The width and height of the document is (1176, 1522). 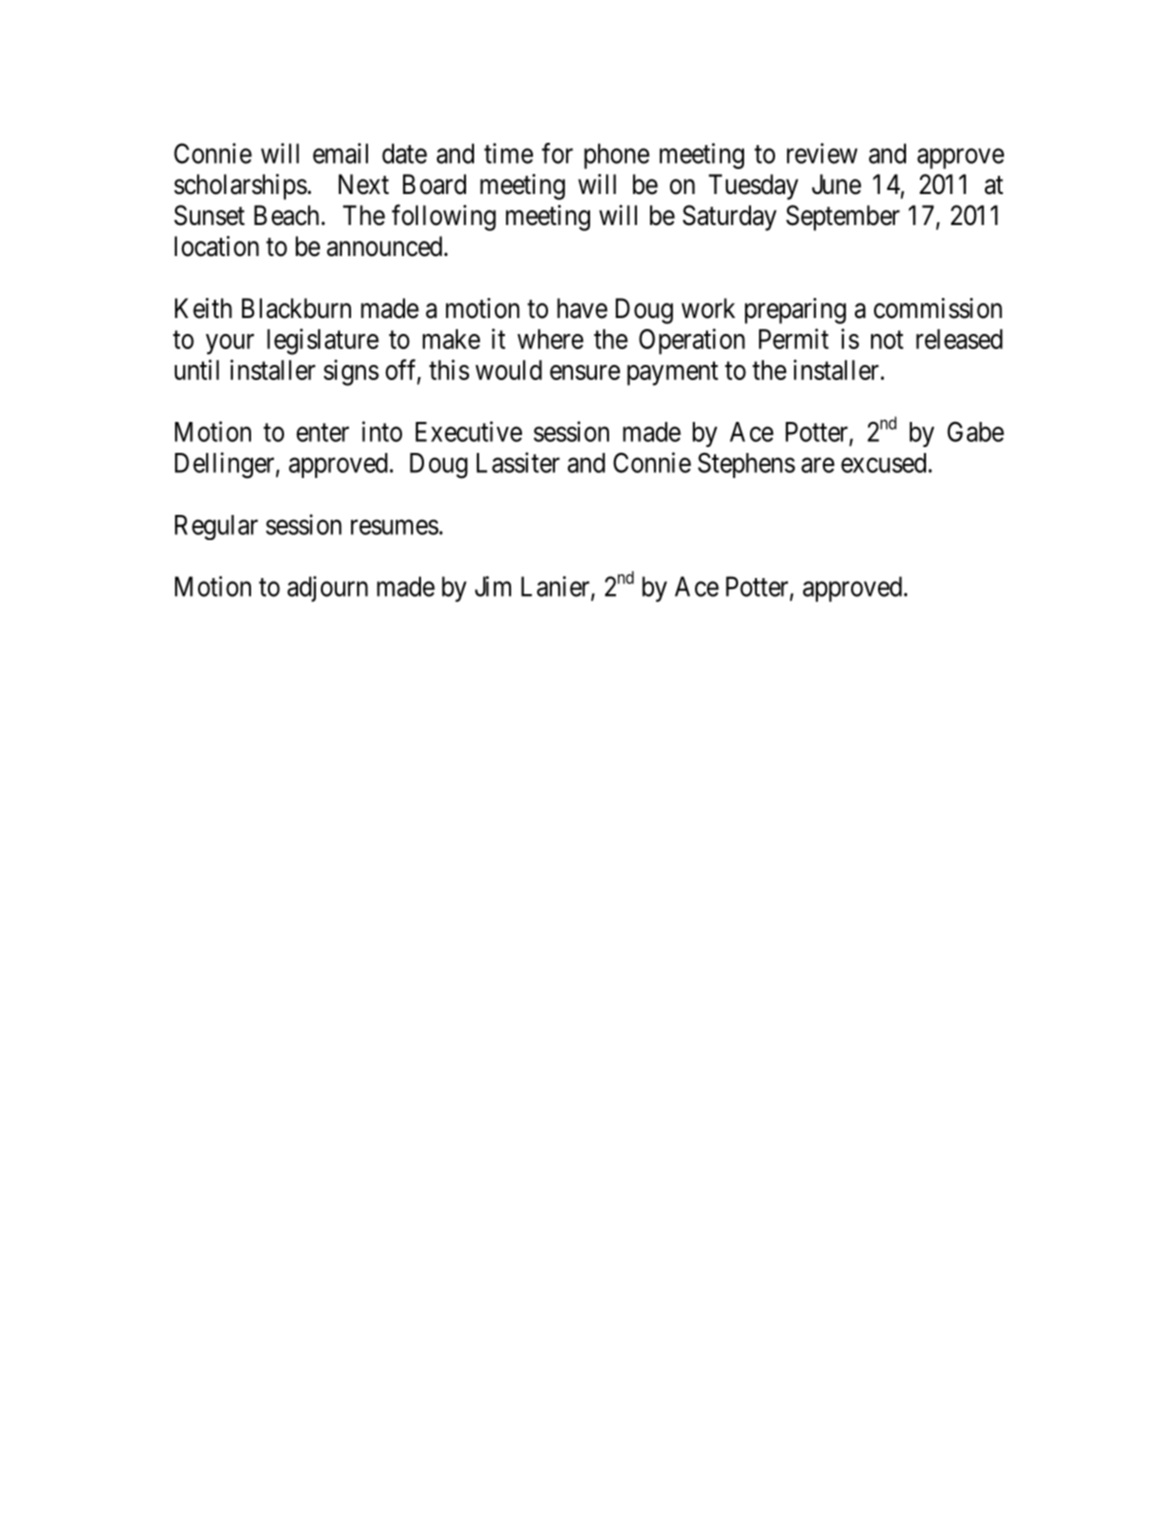 I want to click on enter, so click(x=322, y=433).
